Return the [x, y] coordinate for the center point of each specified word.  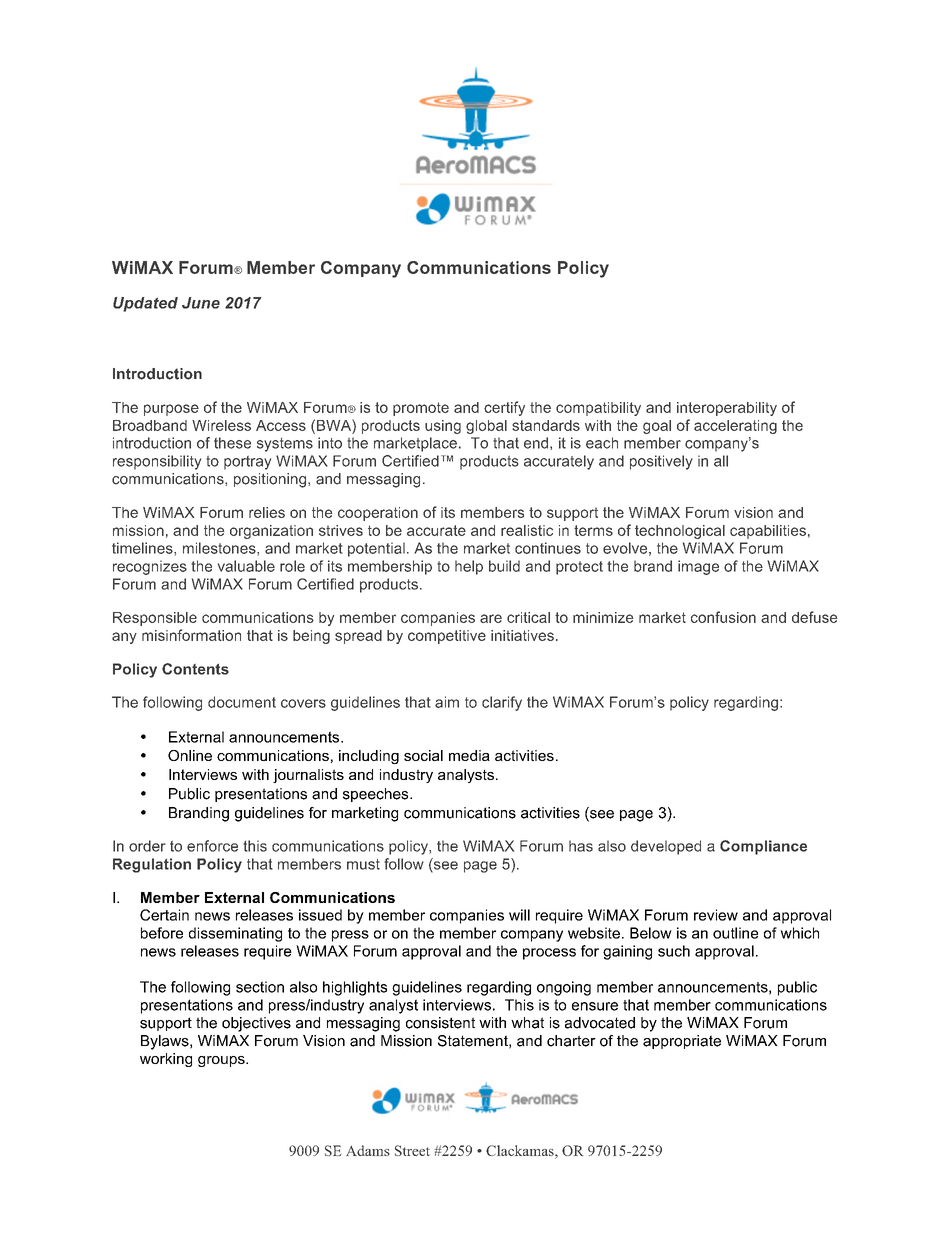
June [201, 303]
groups [222, 1061]
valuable [246, 566]
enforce [212, 846]
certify [504, 408]
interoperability [727, 409]
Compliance [763, 847]
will [519, 915]
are [491, 618]
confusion [723, 617]
